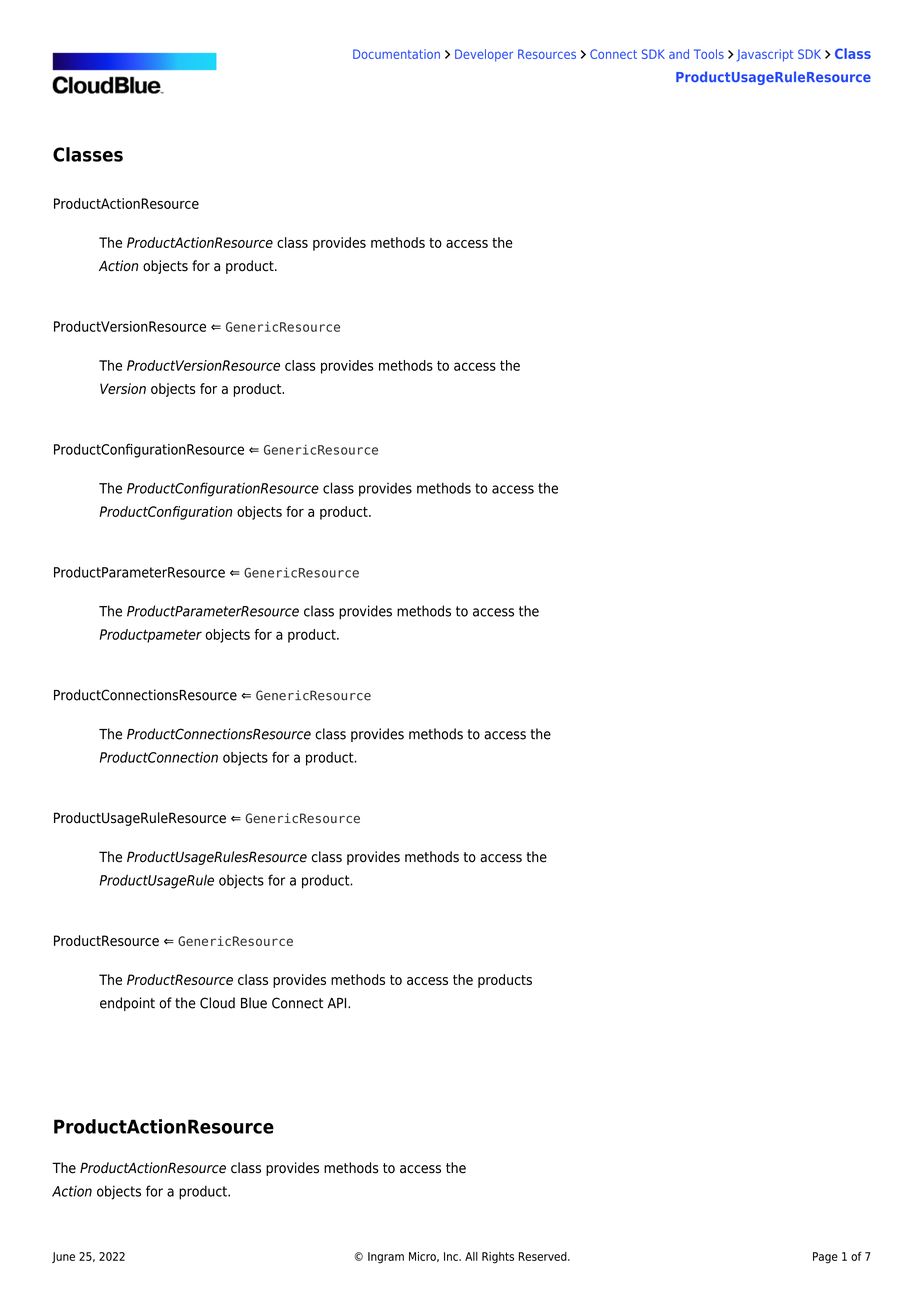 The height and width of the document is (1308, 924). I want to click on and, so click(679, 54).
